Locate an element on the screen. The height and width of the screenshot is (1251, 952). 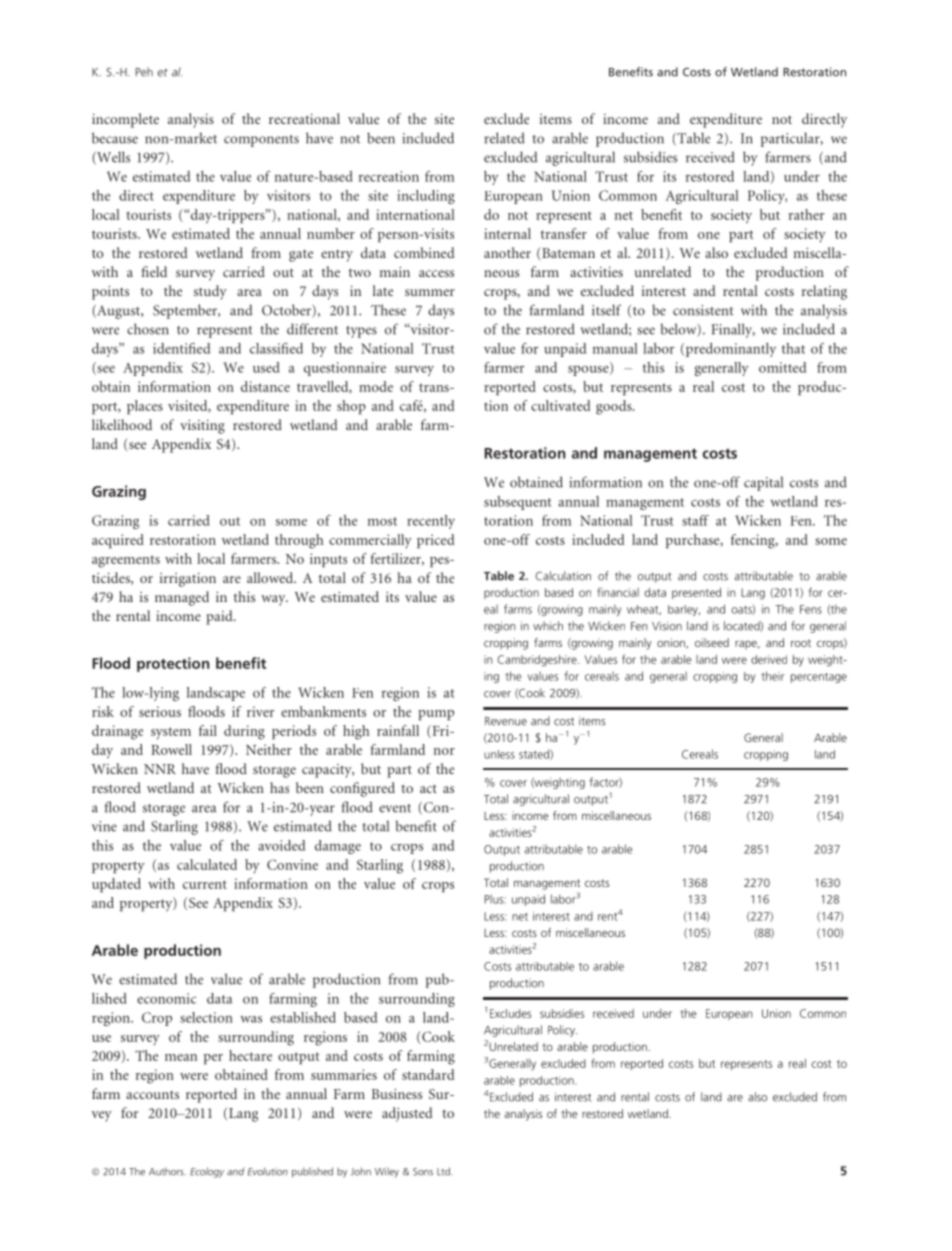
their is located at coordinates (772, 676).
